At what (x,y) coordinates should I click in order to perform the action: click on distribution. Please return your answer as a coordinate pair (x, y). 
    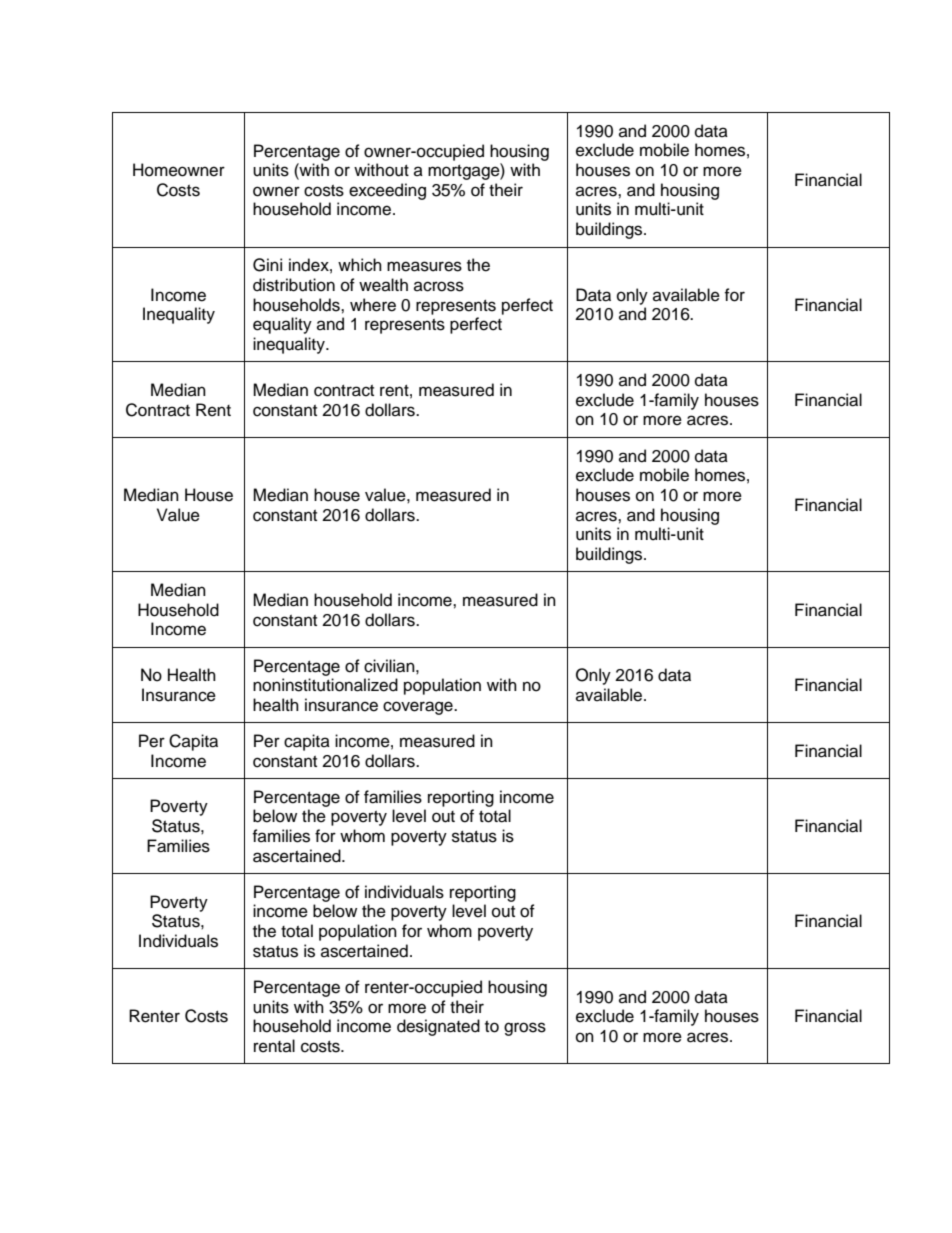
    Looking at the image, I should click on (294, 285).
